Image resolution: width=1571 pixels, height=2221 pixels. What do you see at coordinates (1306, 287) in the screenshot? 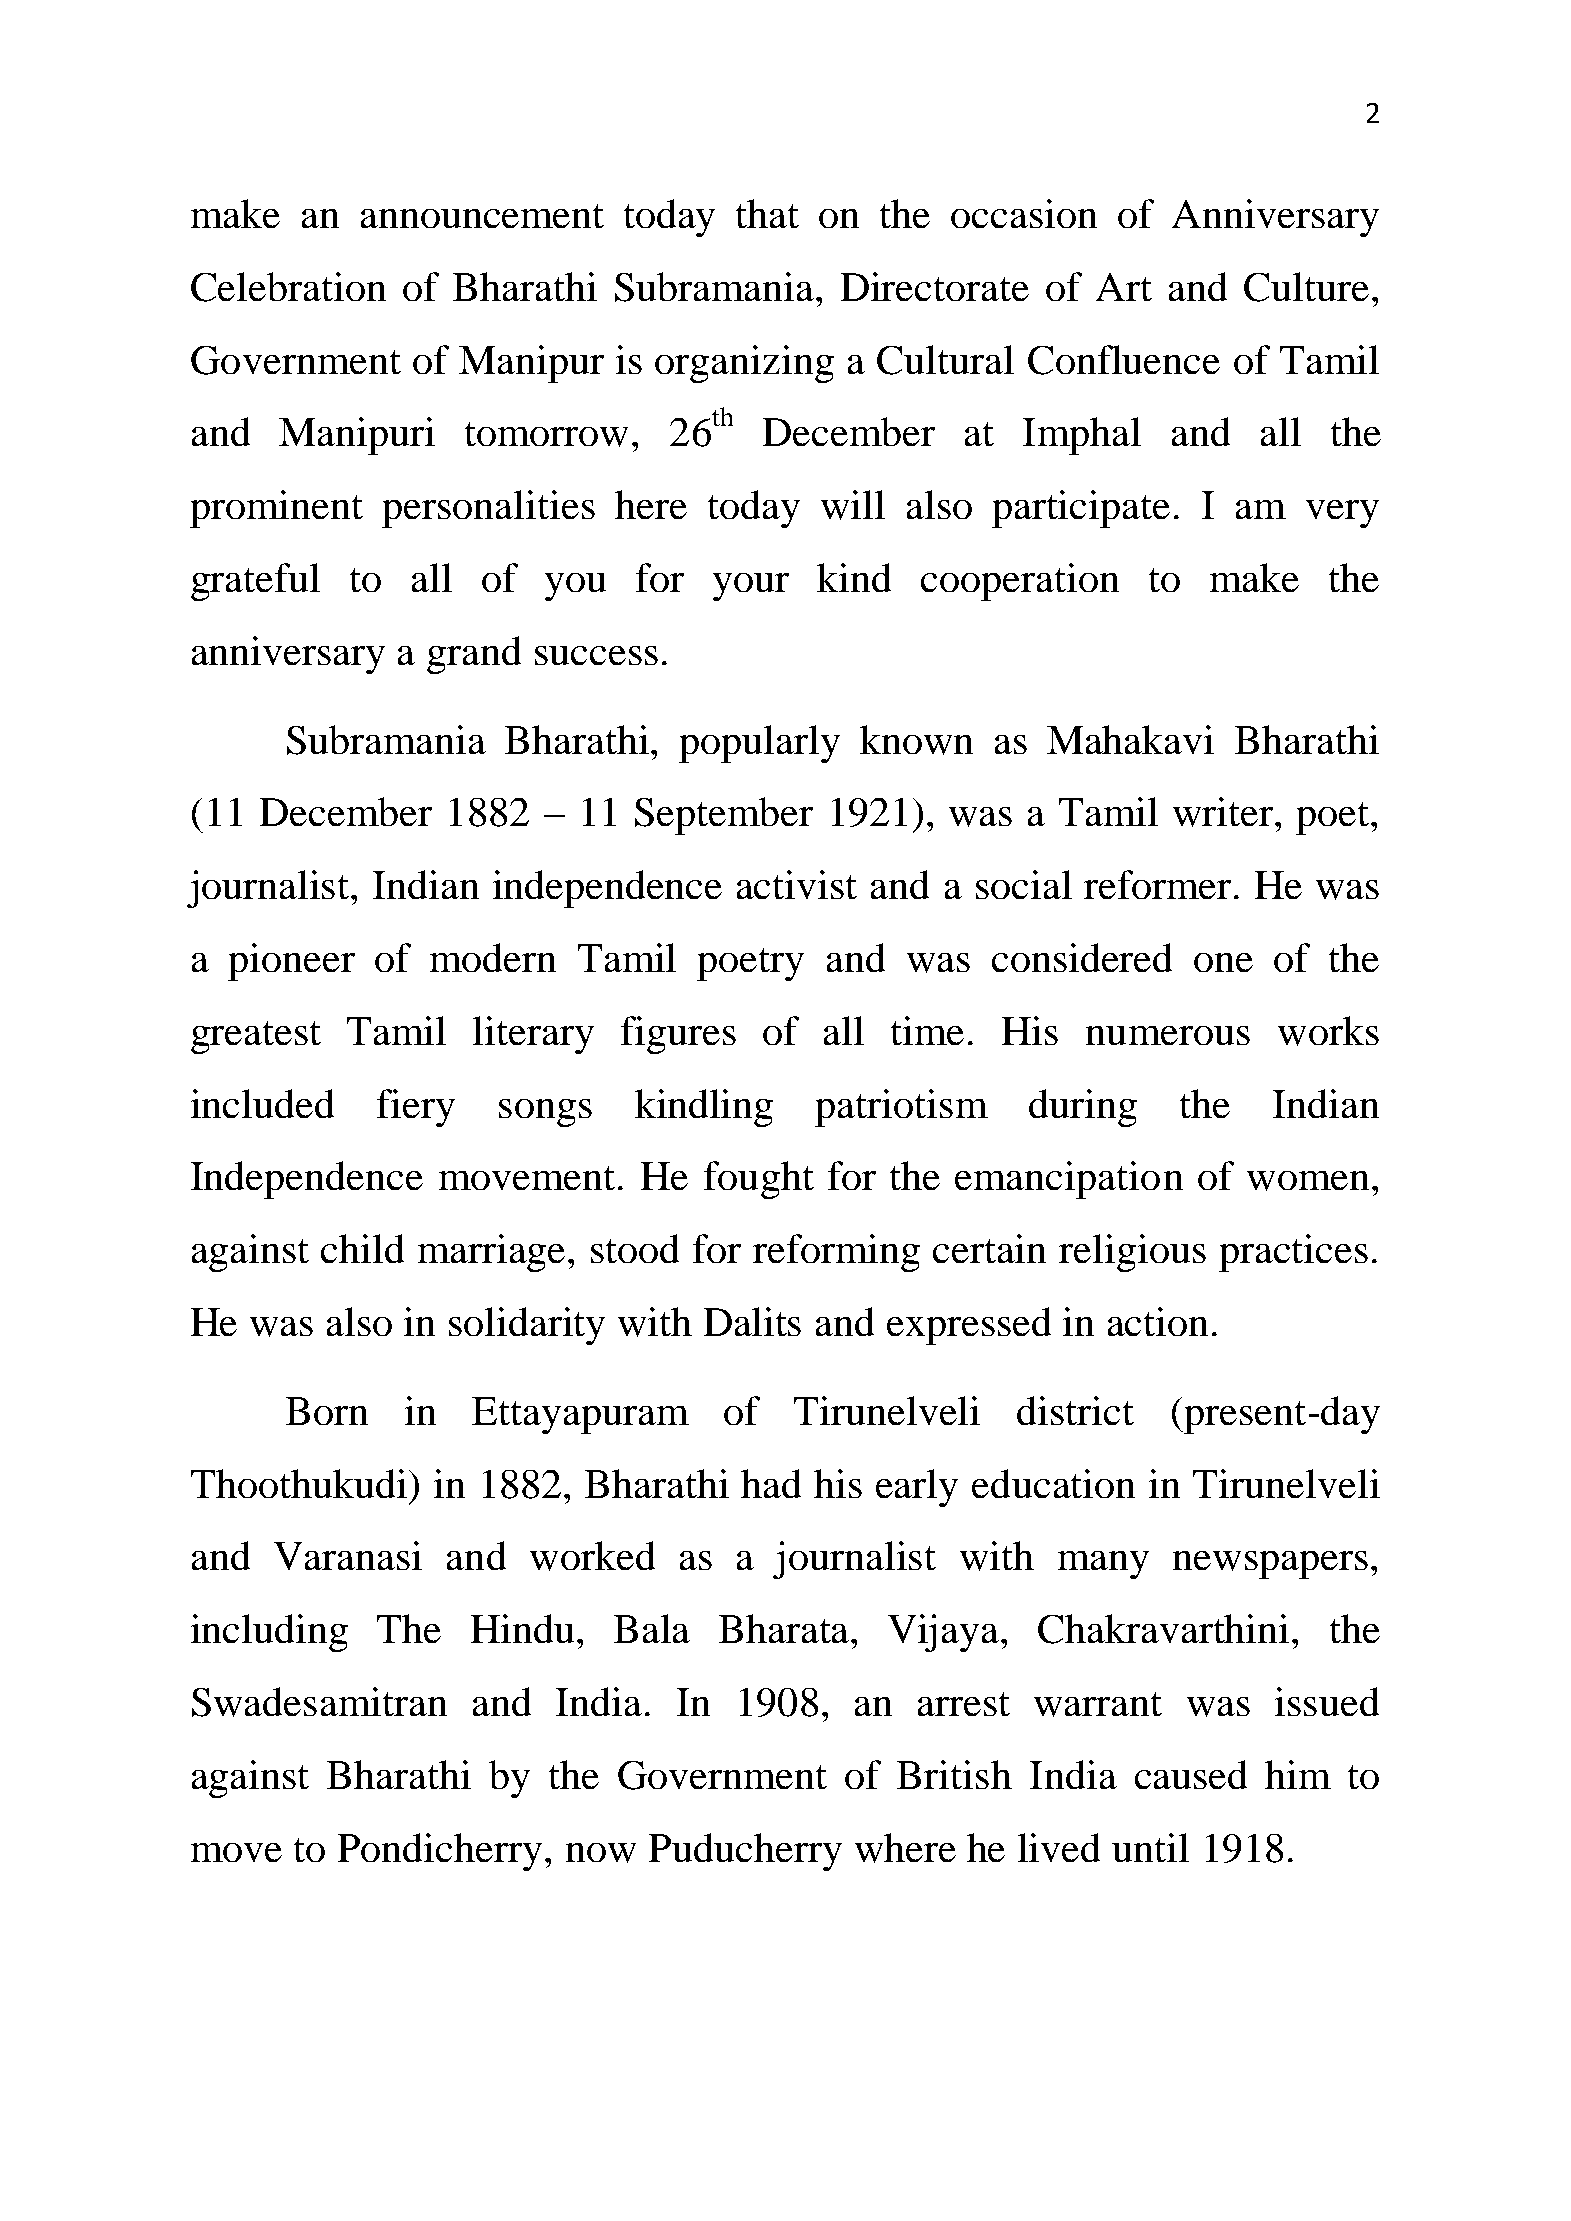
I see `Culture` at bounding box center [1306, 287].
